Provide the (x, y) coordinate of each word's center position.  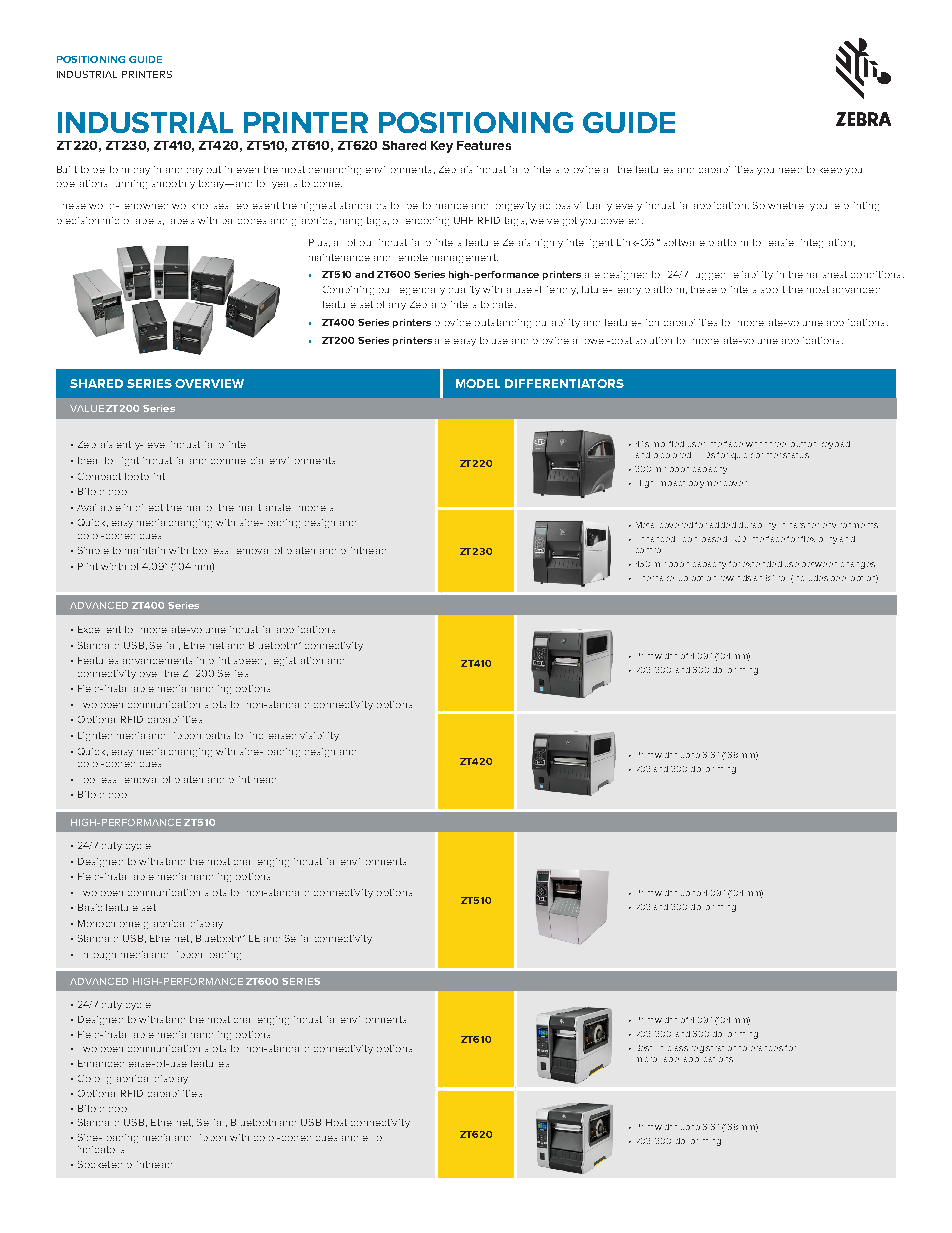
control (648, 550)
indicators (101, 1149)
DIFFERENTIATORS (564, 383)
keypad (836, 445)
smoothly (173, 184)
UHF (463, 220)
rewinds (736, 578)
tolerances (761, 1048)
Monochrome (109, 923)
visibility (319, 736)
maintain (145, 550)
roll (782, 578)
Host (336, 1122)
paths (218, 735)
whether (786, 205)
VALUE (87, 408)
